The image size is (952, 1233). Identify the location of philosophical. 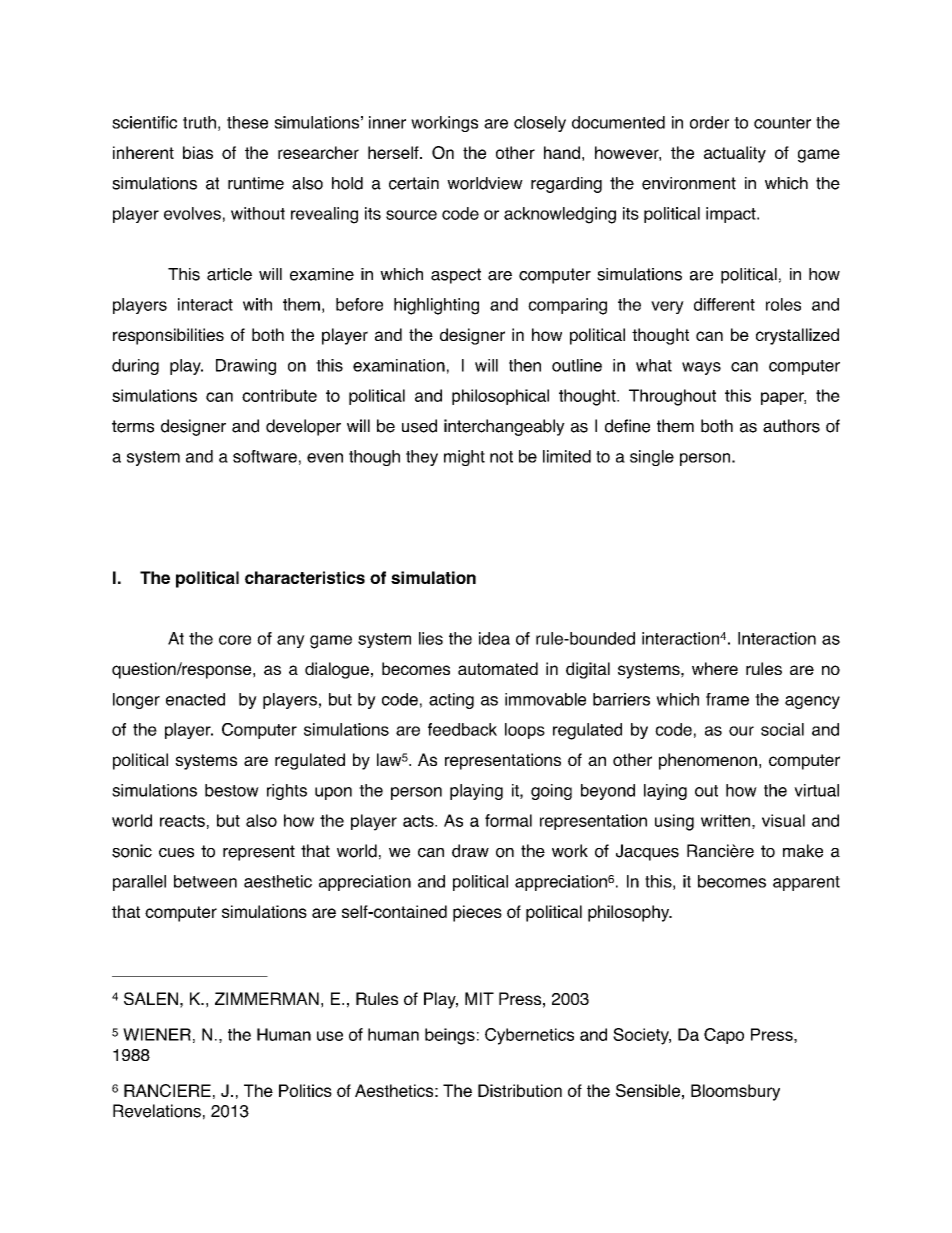
(500, 397).
